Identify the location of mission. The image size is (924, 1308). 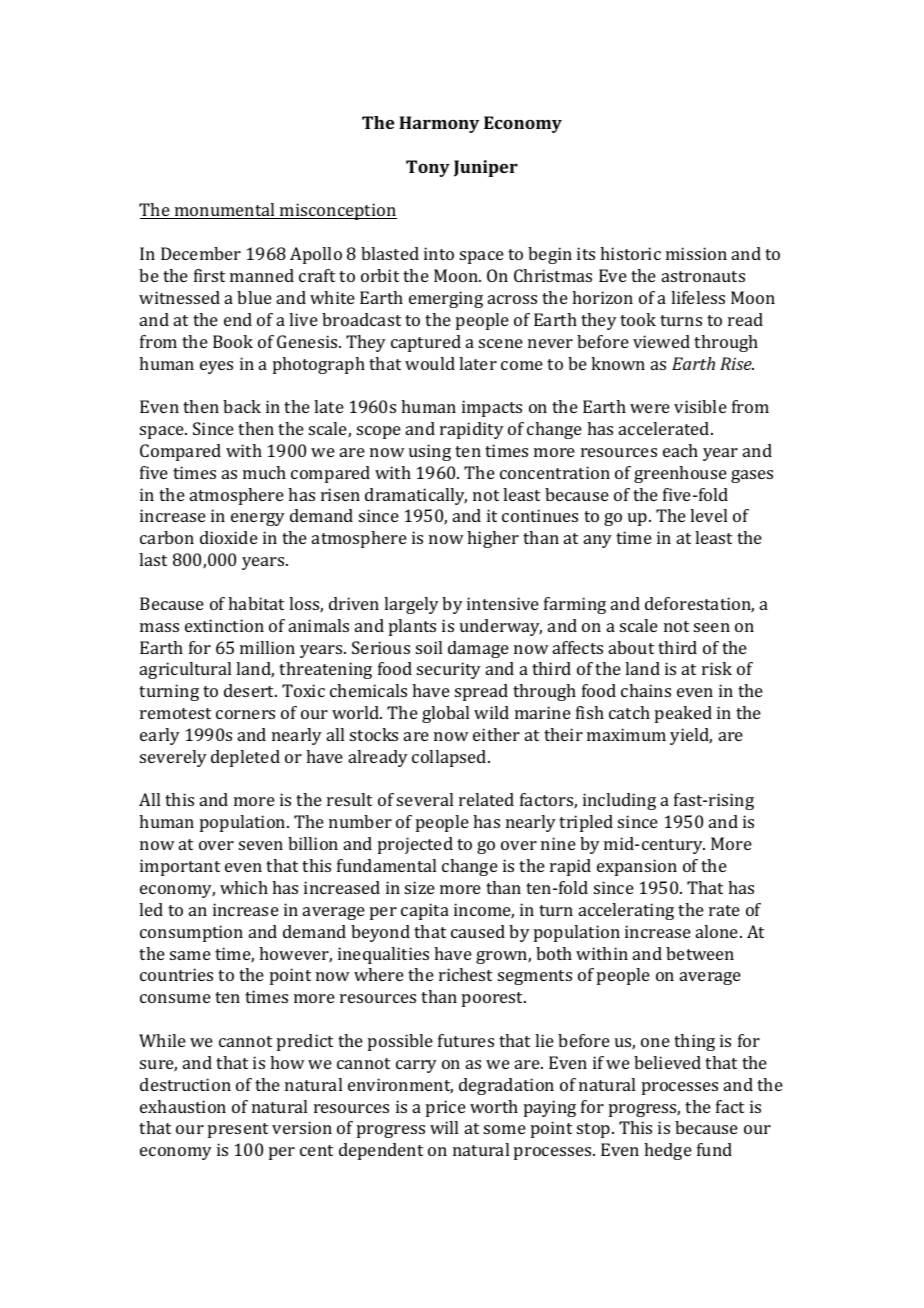
(696, 253).
